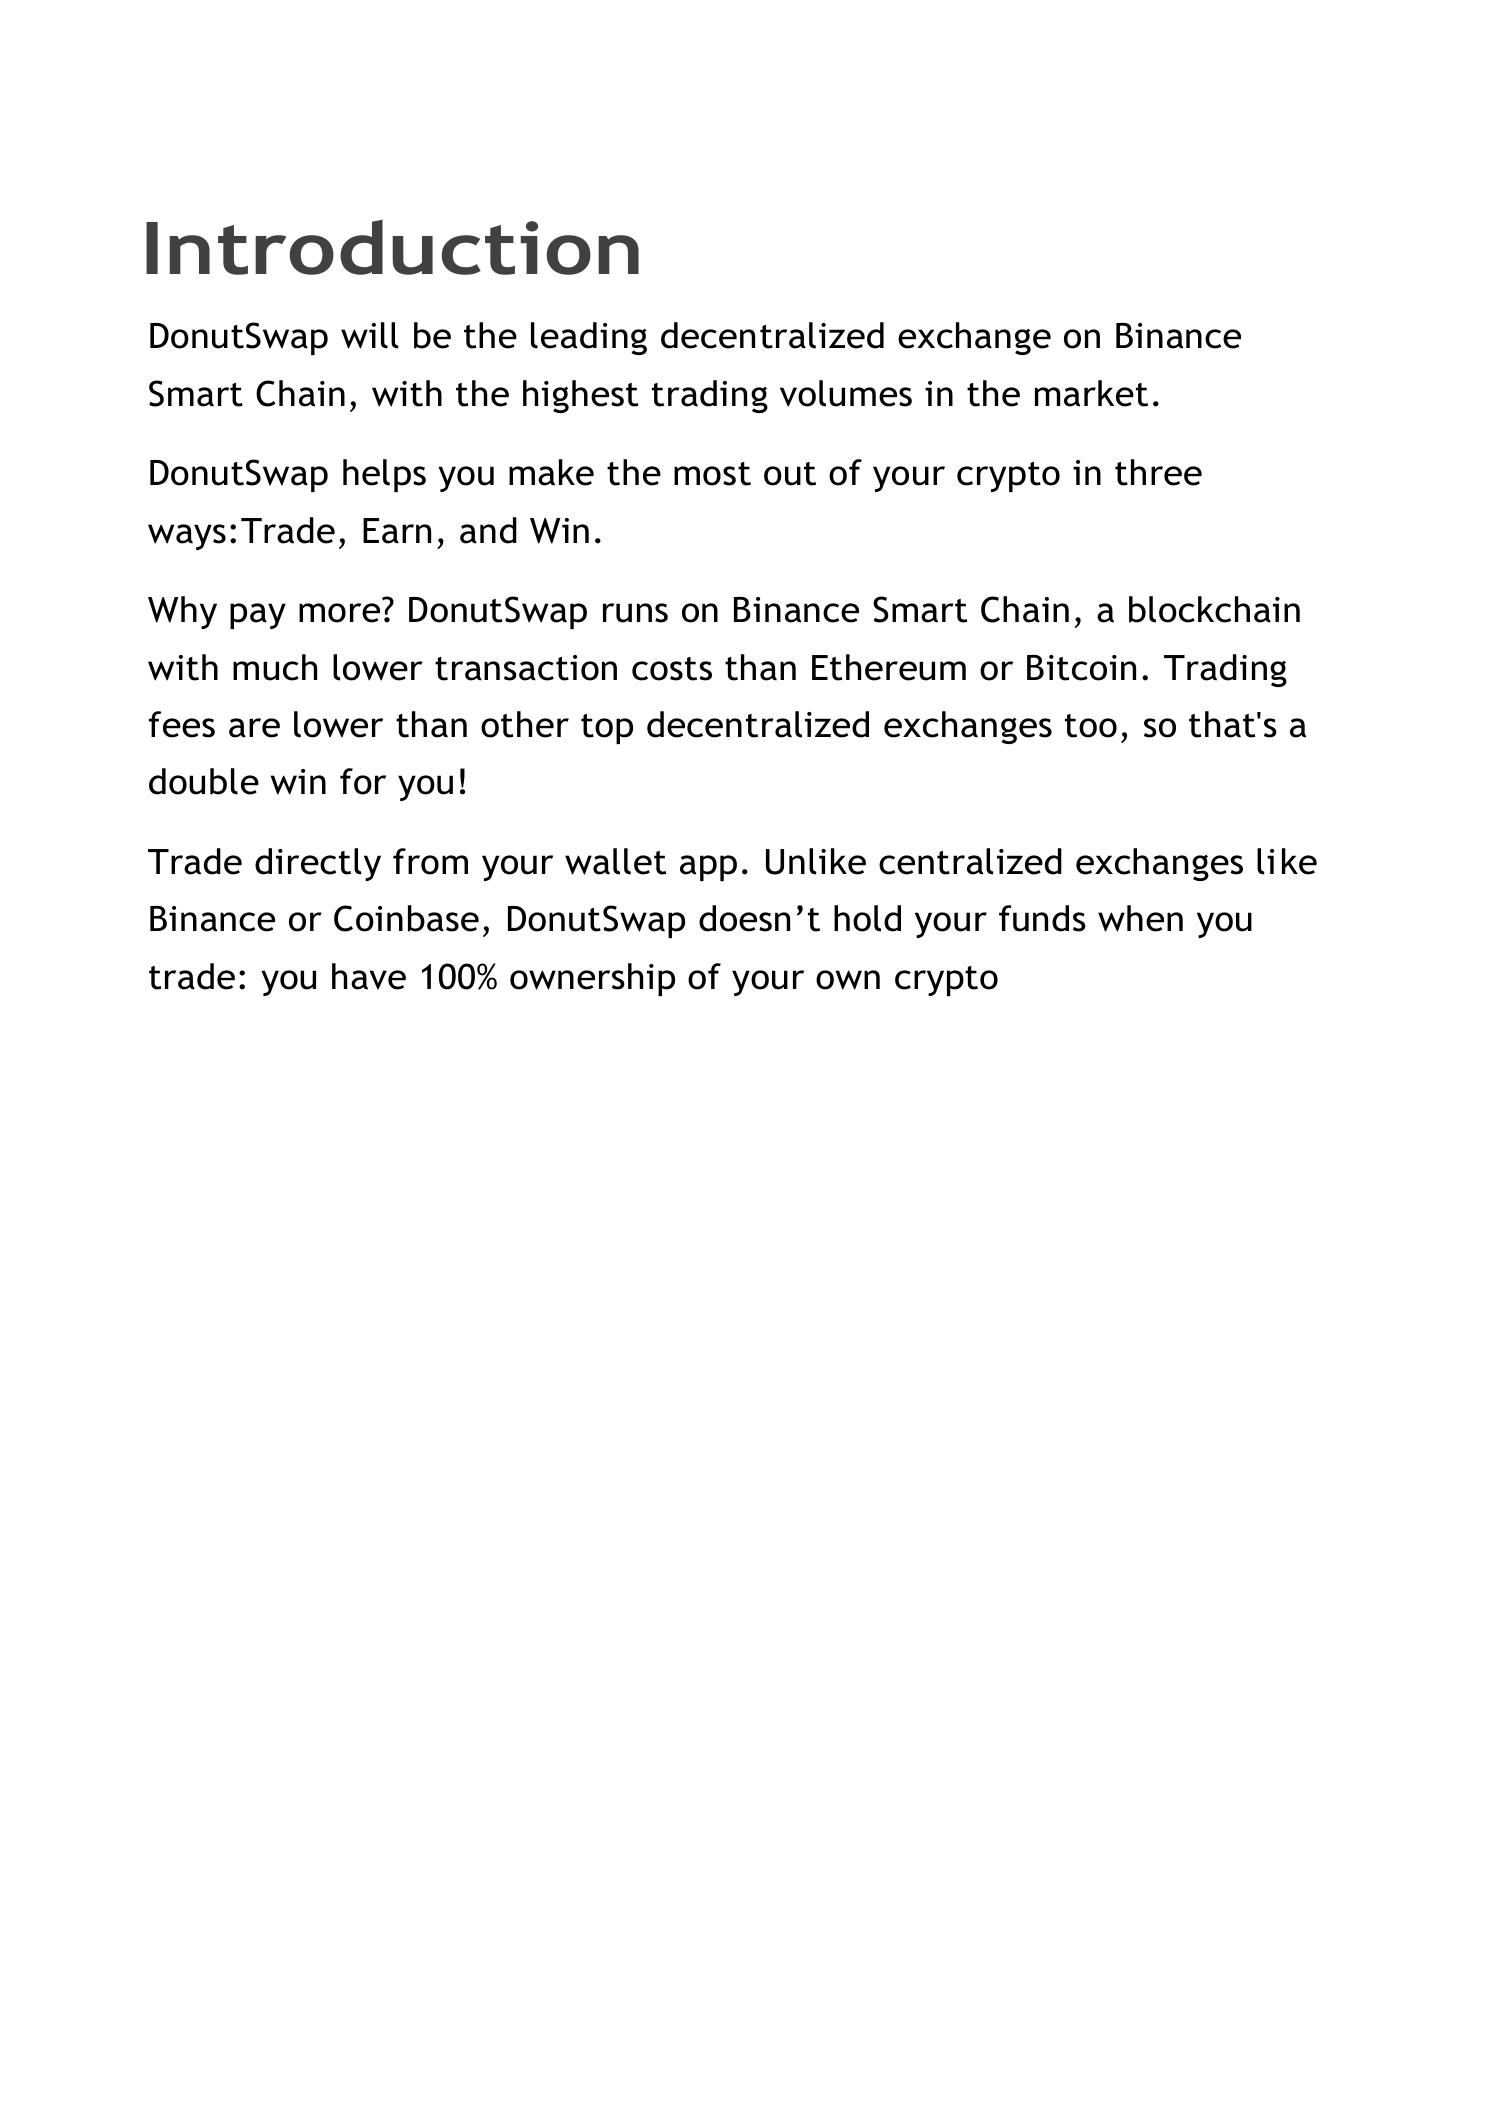  Describe the element at coordinates (592, 979) in the screenshot. I see `ownership` at that location.
